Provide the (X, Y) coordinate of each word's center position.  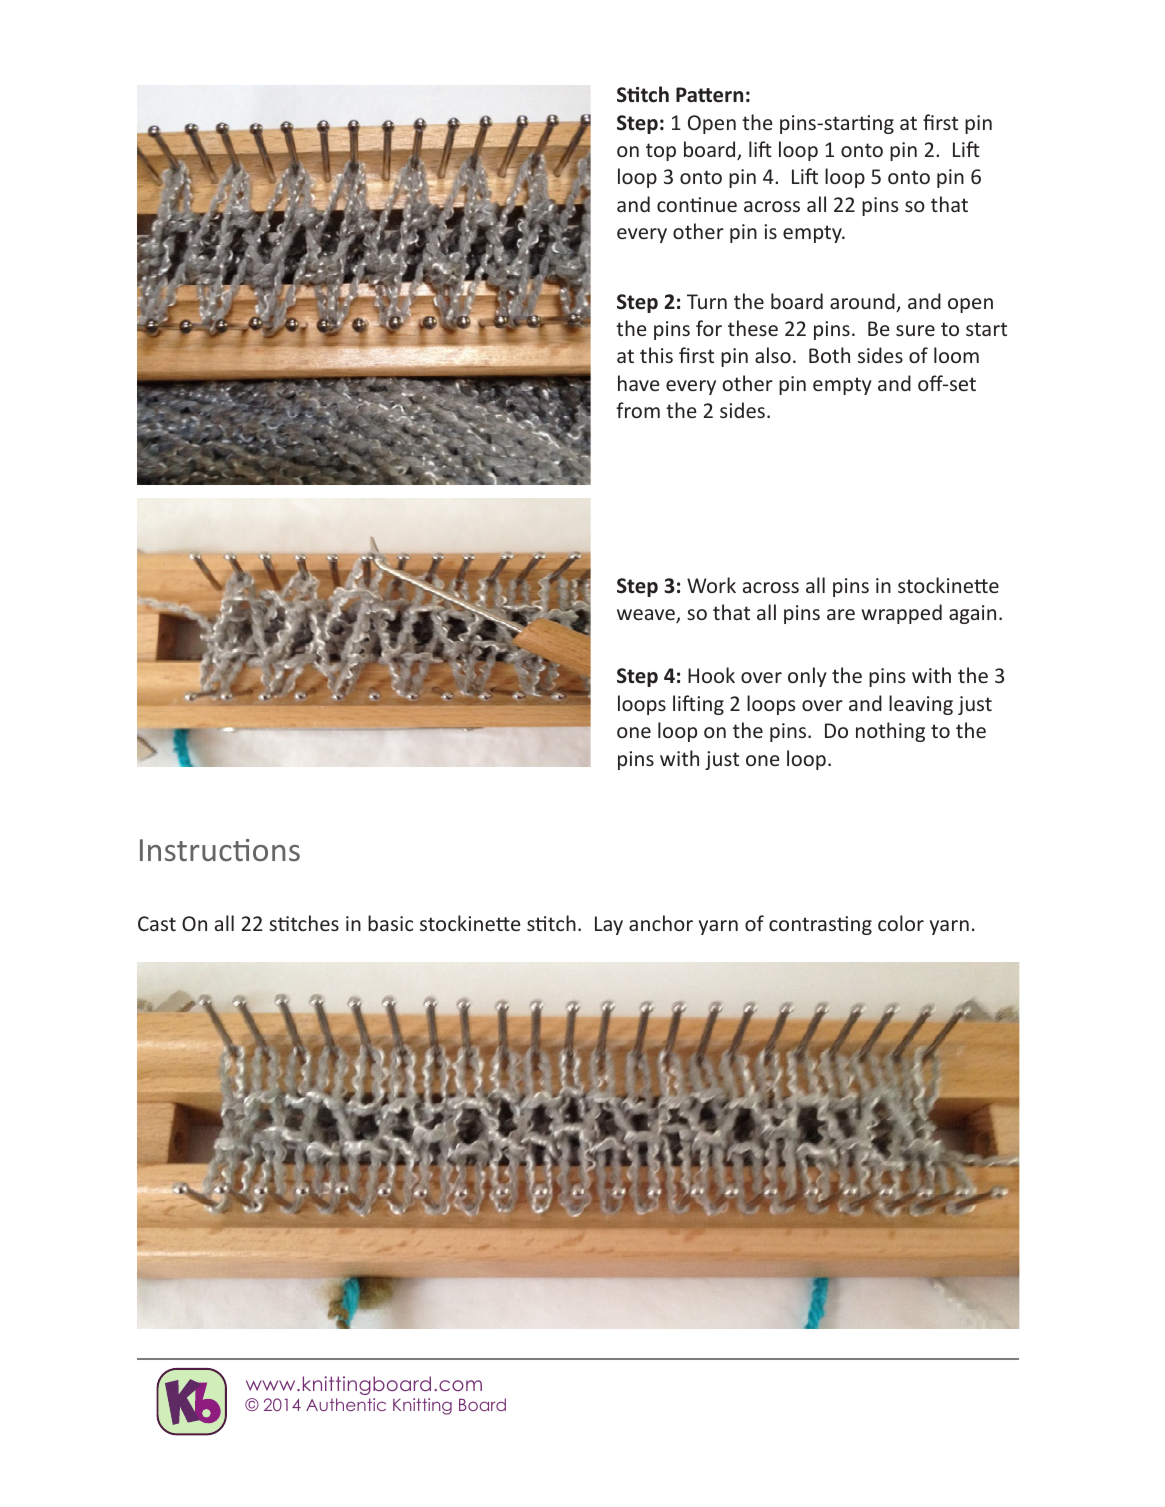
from (638, 410)
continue (697, 204)
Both (829, 355)
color (901, 923)
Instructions (220, 850)
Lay (609, 925)
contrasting (820, 925)
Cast (157, 923)
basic (390, 923)
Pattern (709, 95)
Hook (711, 675)
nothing (890, 732)
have (638, 383)
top (661, 152)
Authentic (346, 1404)
